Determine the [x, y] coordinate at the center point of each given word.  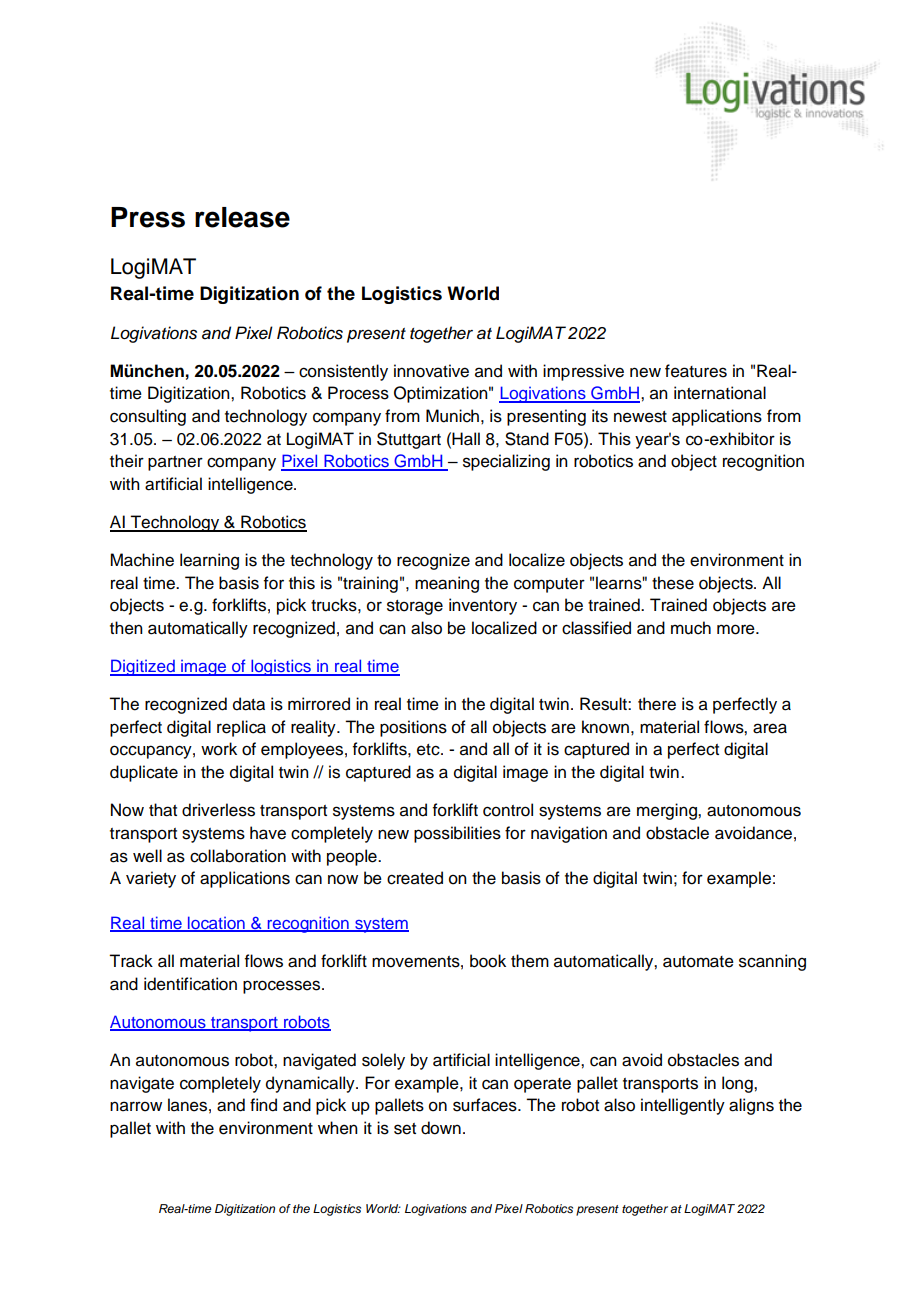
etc [429, 750]
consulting [148, 417]
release [242, 217]
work [219, 749]
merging [668, 811]
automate [698, 962]
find [263, 1105]
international [720, 393]
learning [209, 561]
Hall [466, 439]
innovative [431, 371]
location [216, 924]
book [488, 961]
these [673, 583]
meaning [447, 584]
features [696, 371]
